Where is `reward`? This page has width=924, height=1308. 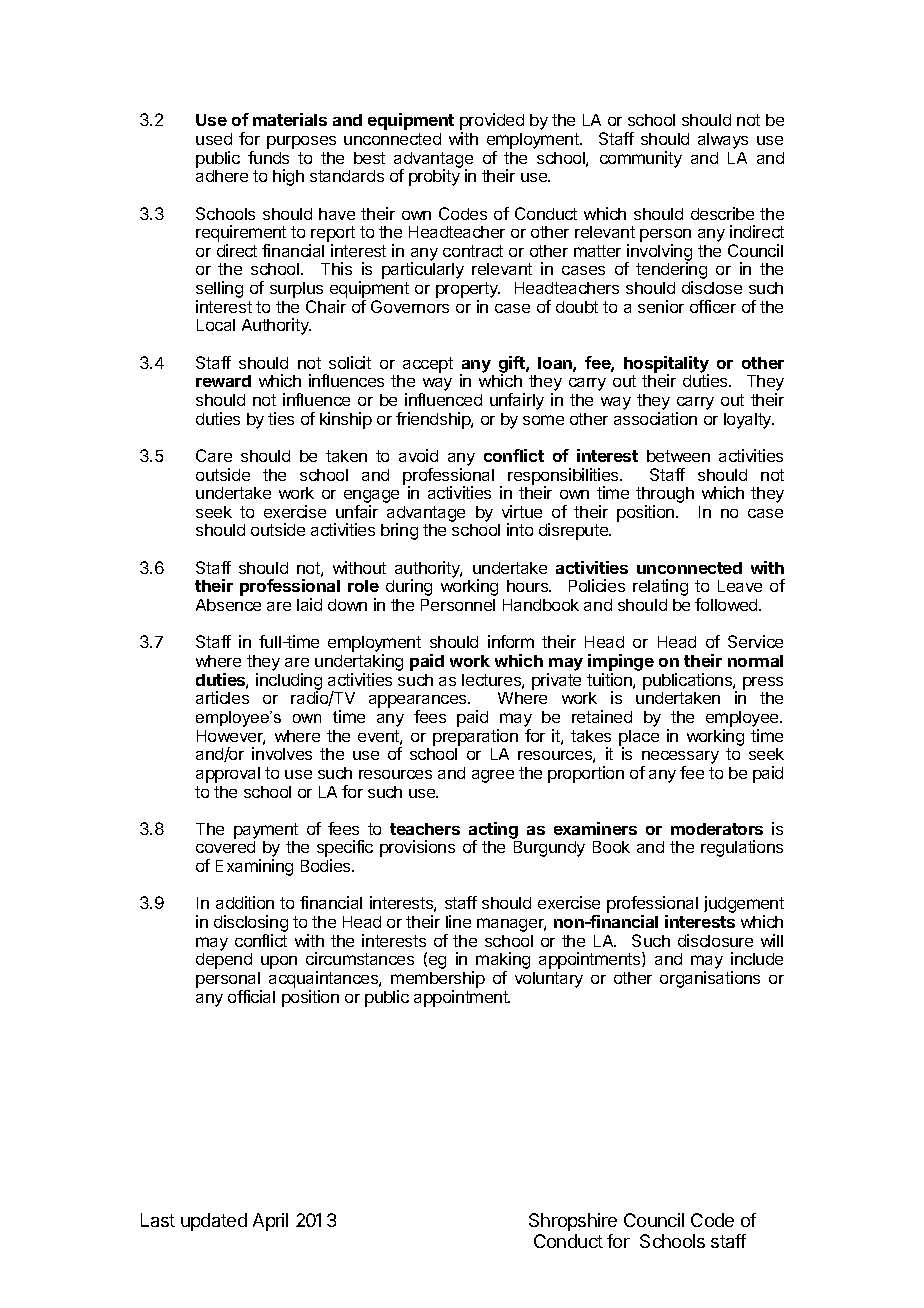 reward is located at coordinates (223, 381).
